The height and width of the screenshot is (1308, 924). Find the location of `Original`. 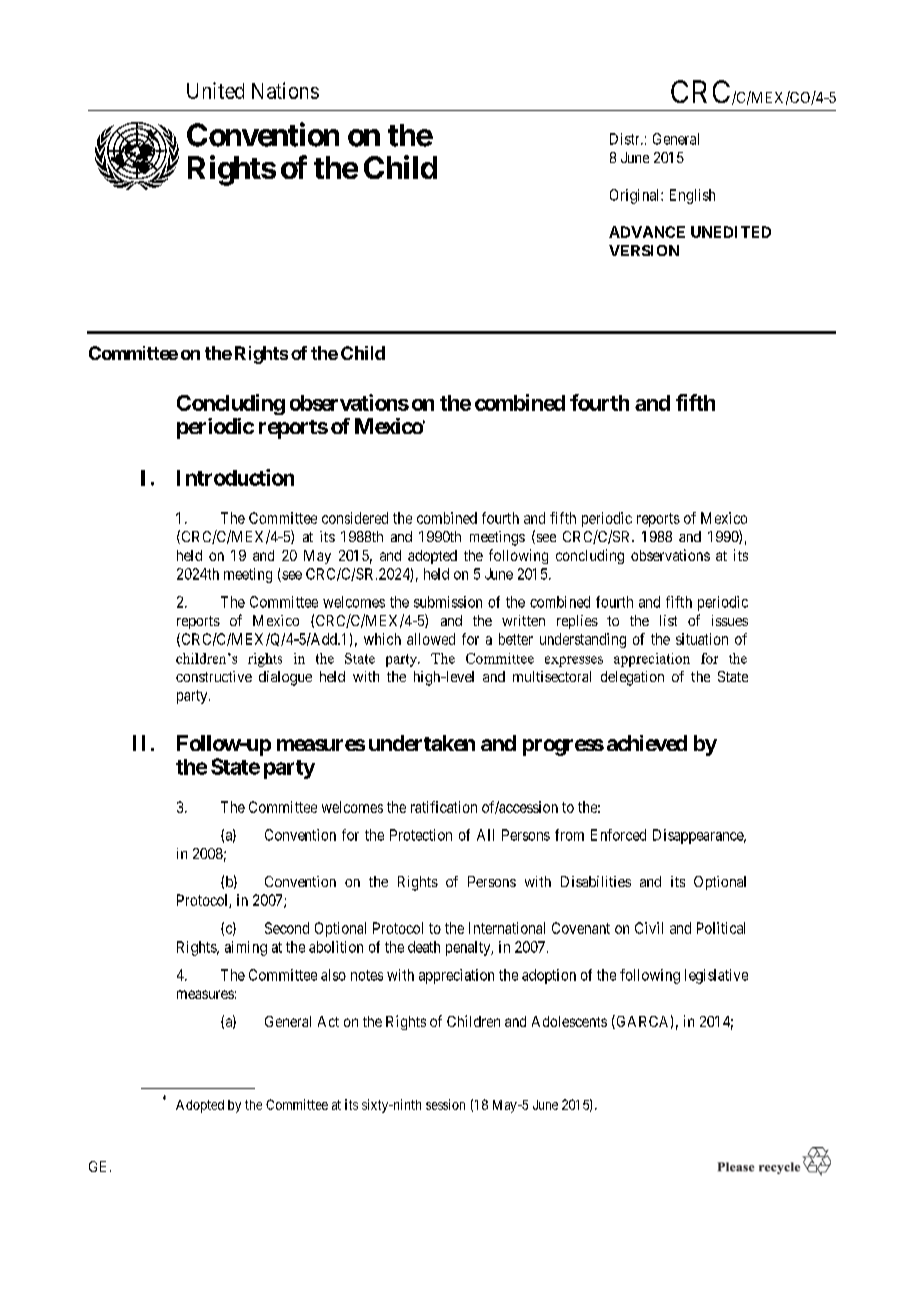

Original is located at coordinates (636, 196).
